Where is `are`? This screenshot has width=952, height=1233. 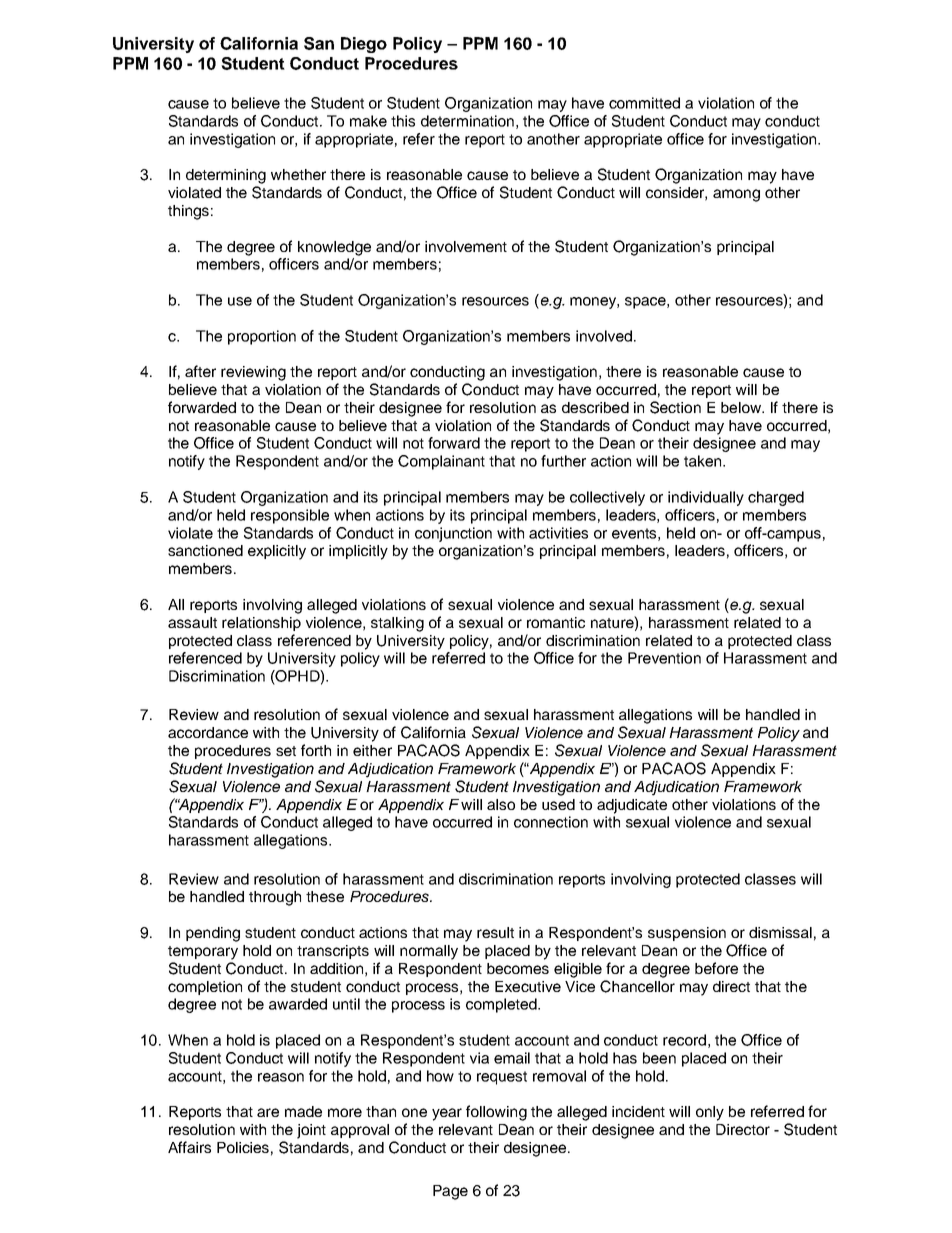 are is located at coordinates (268, 1112).
